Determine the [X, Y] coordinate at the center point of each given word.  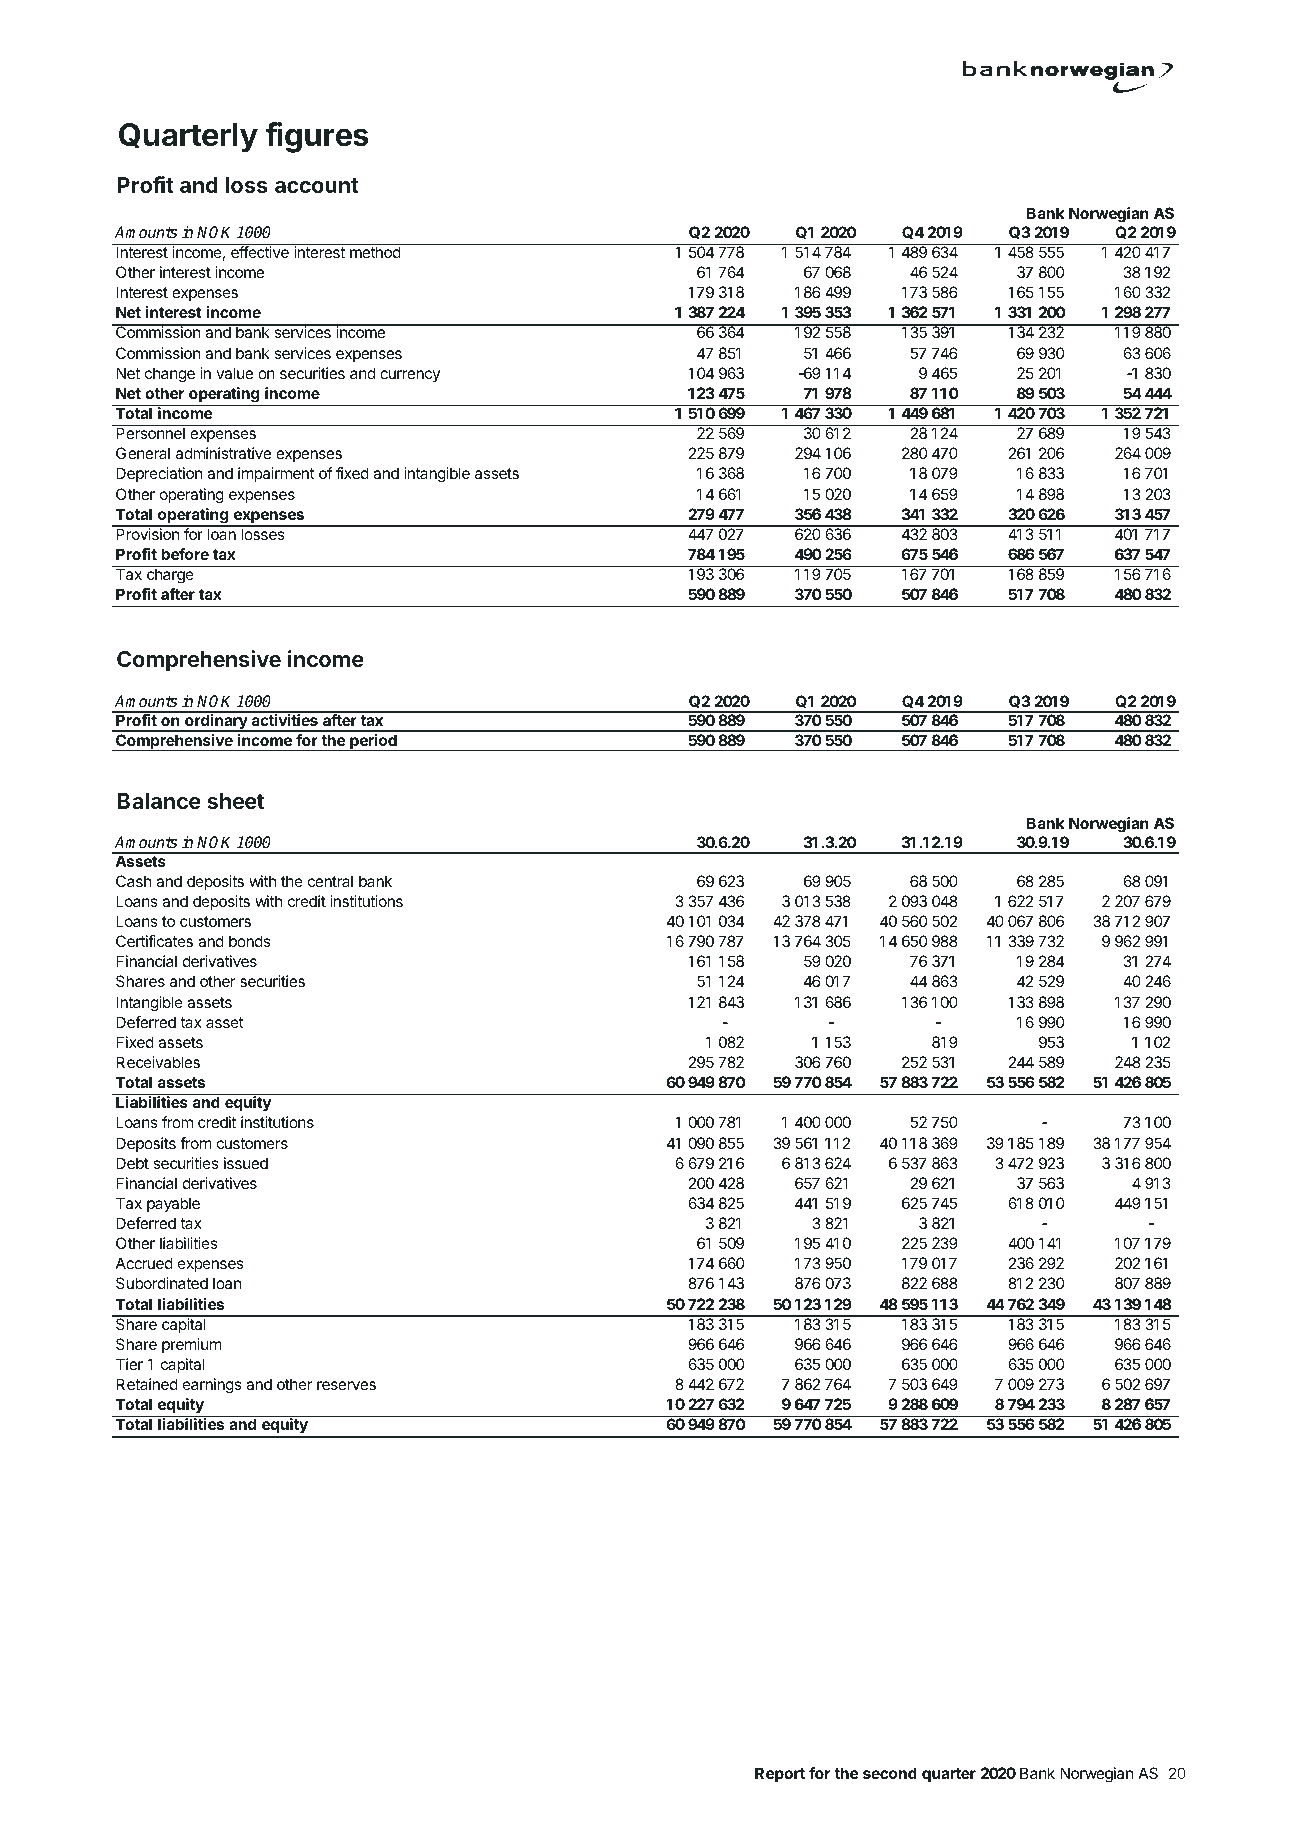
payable [173, 1204]
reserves [346, 1385]
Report [780, 1775]
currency [410, 376]
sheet [235, 801]
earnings [212, 1386]
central [330, 881]
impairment [276, 474]
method [375, 252]
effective [260, 252]
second [890, 1773]
